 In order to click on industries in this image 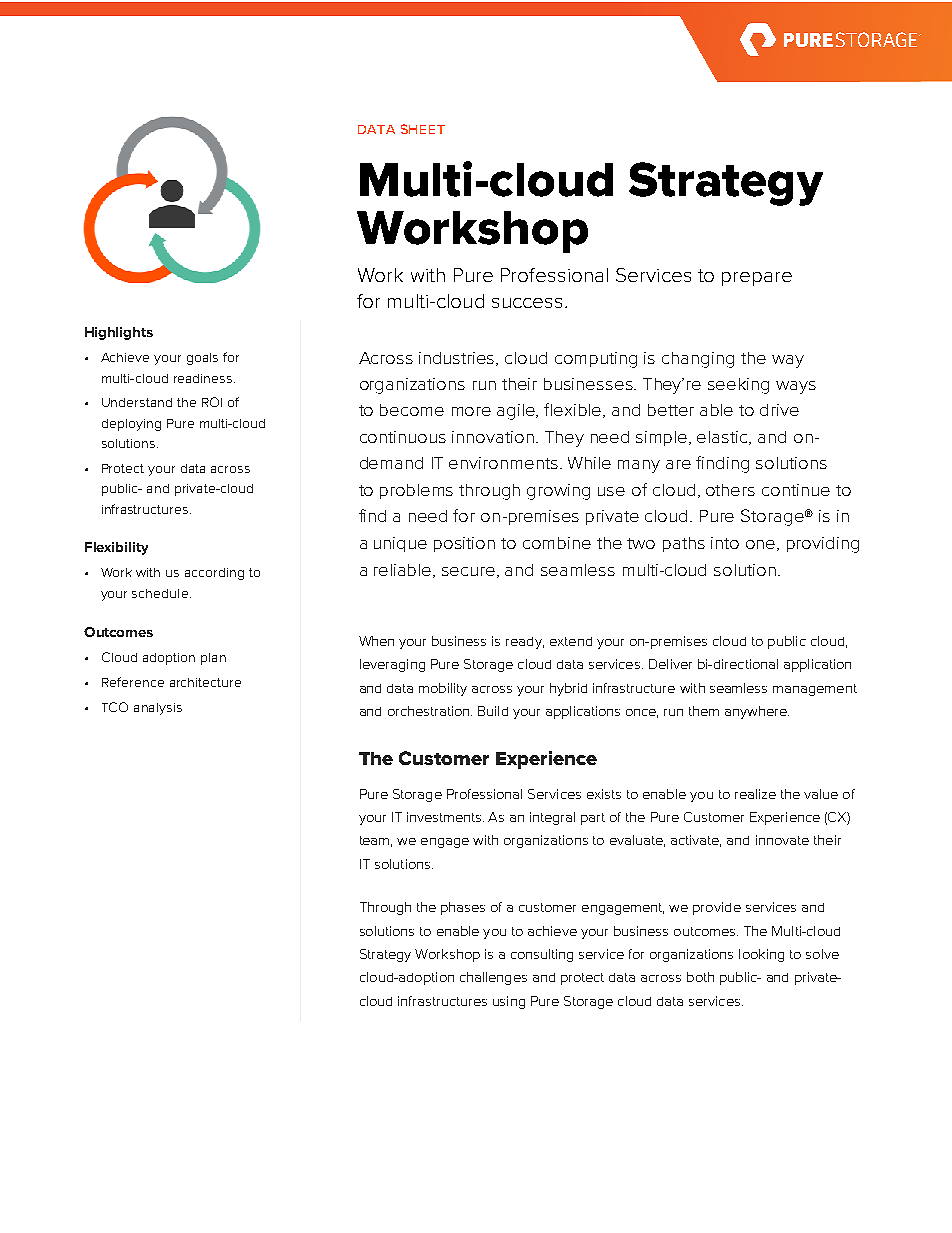, I will do `click(458, 359)`.
